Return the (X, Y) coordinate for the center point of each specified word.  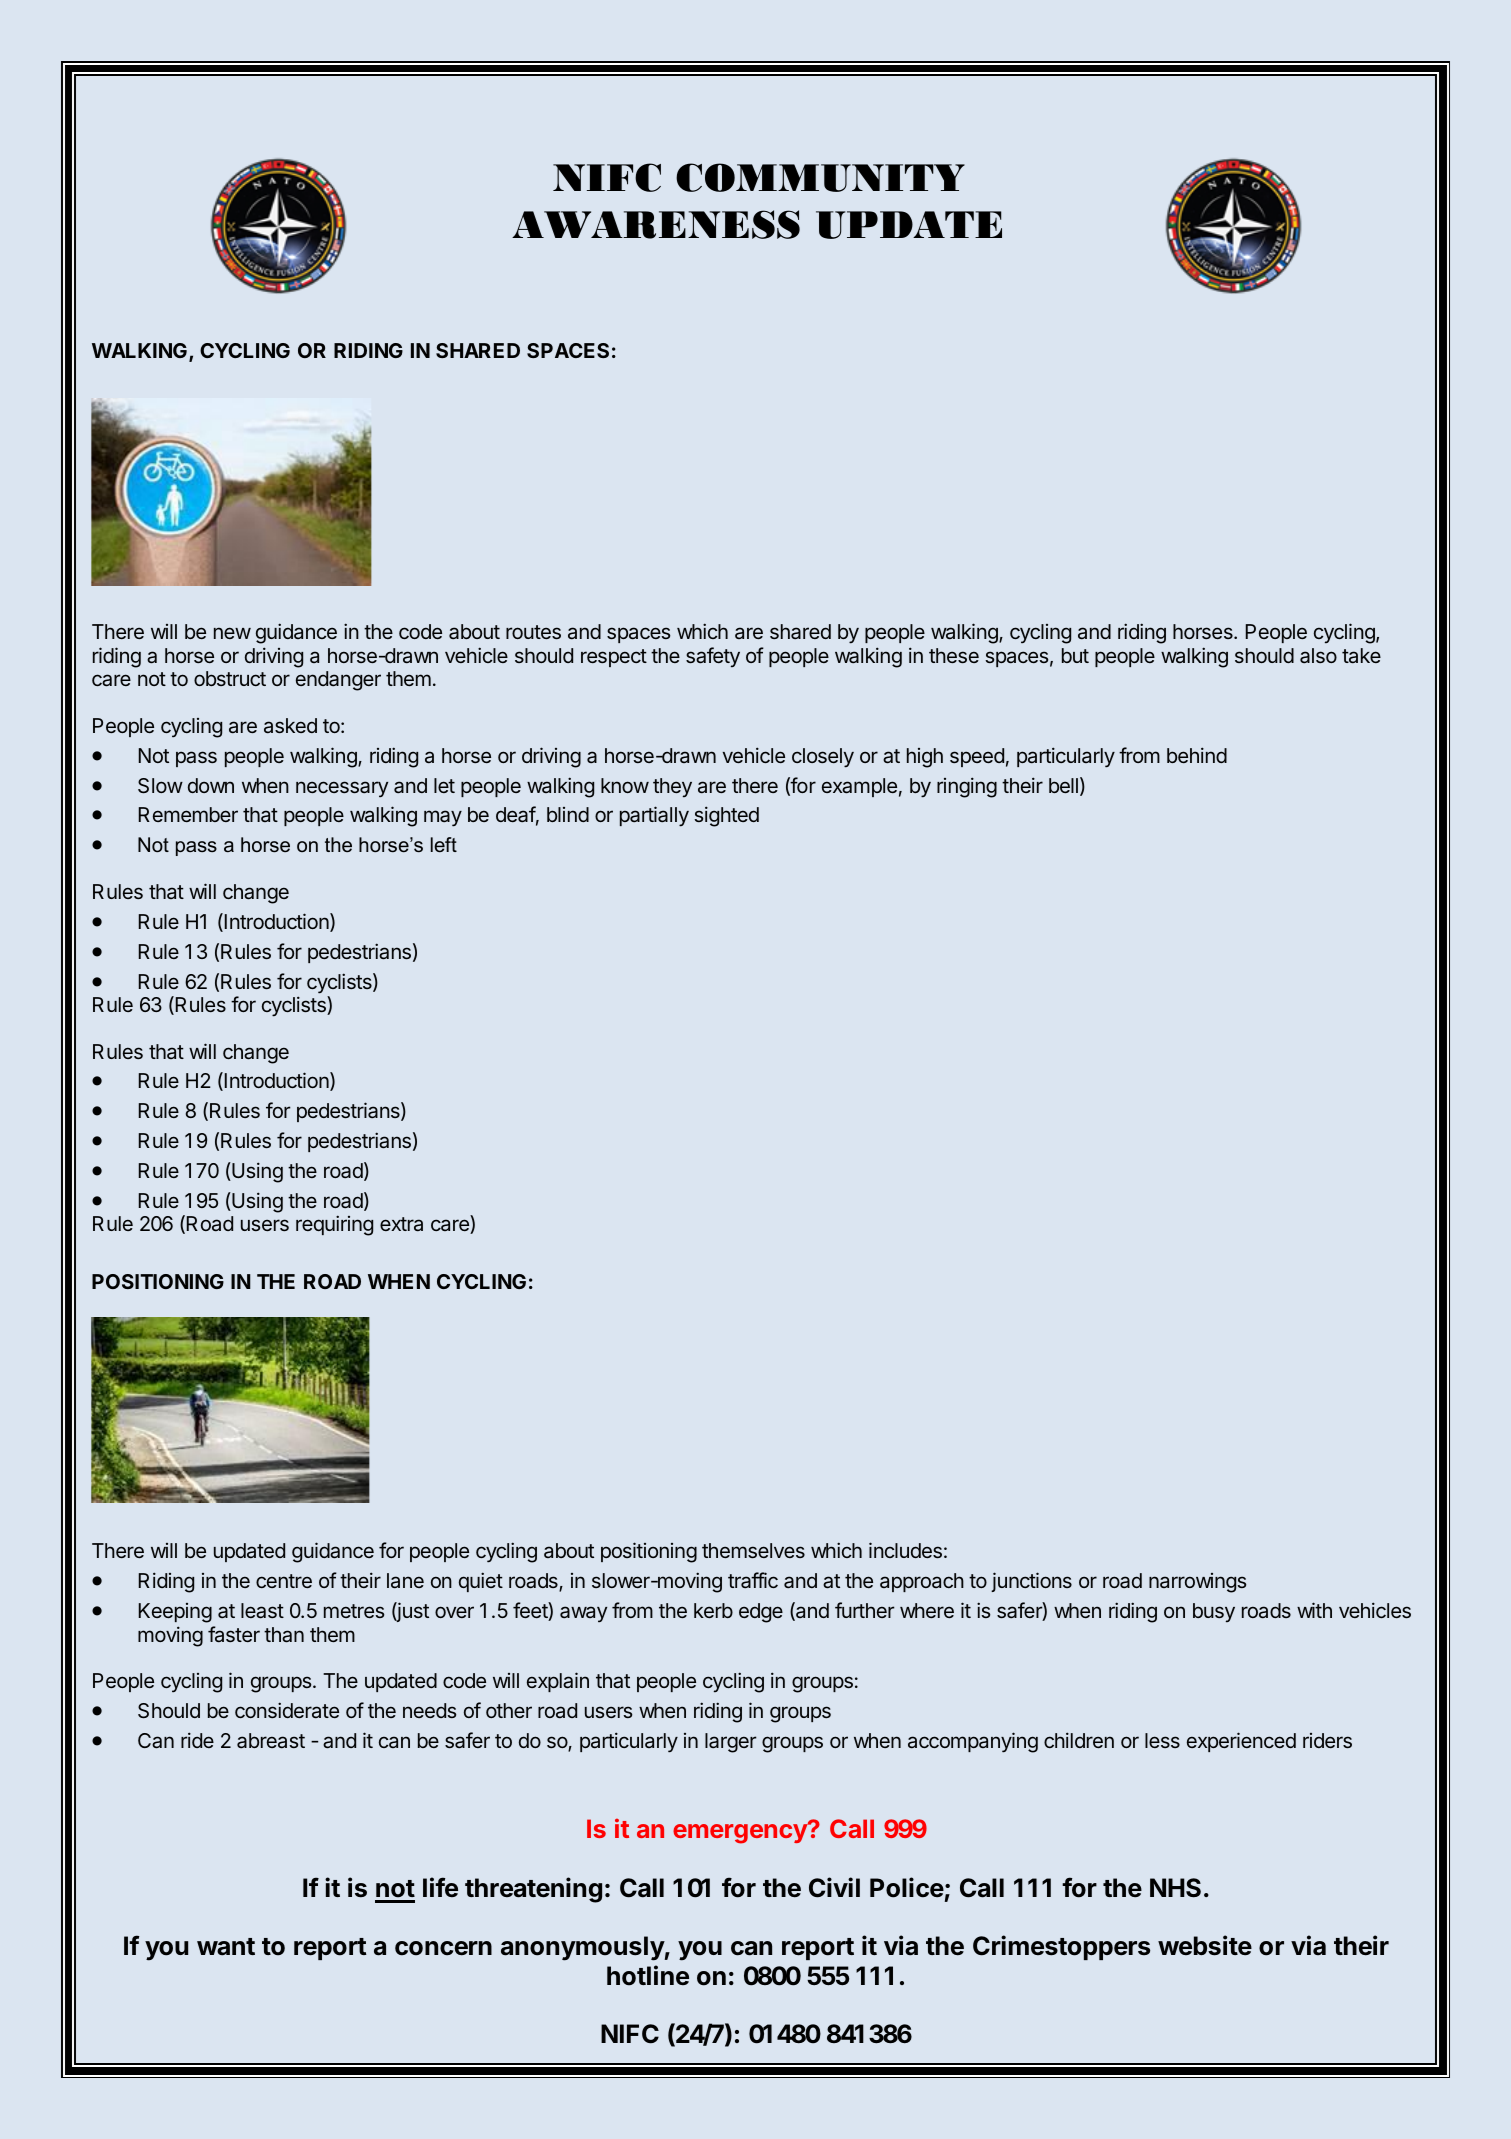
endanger (338, 681)
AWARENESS (656, 224)
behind (1197, 755)
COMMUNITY (820, 177)
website (1205, 1945)
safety (713, 657)
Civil (834, 1887)
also (1318, 655)
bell (1063, 785)
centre (284, 1581)
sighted (726, 816)
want (226, 1947)
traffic (753, 1580)
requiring (334, 1225)
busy (1214, 1612)
